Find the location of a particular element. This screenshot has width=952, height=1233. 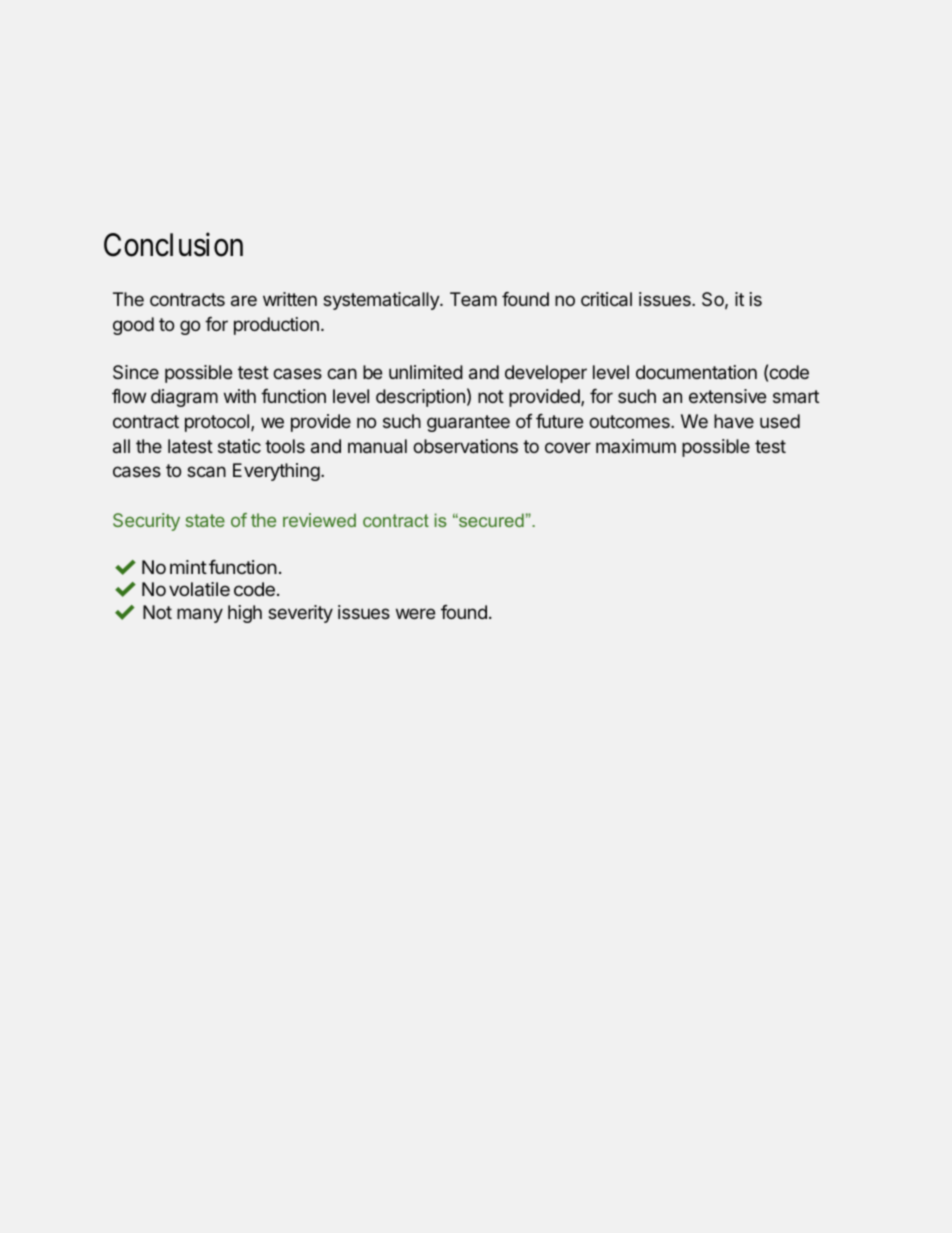

Team is located at coordinates (473, 299).
